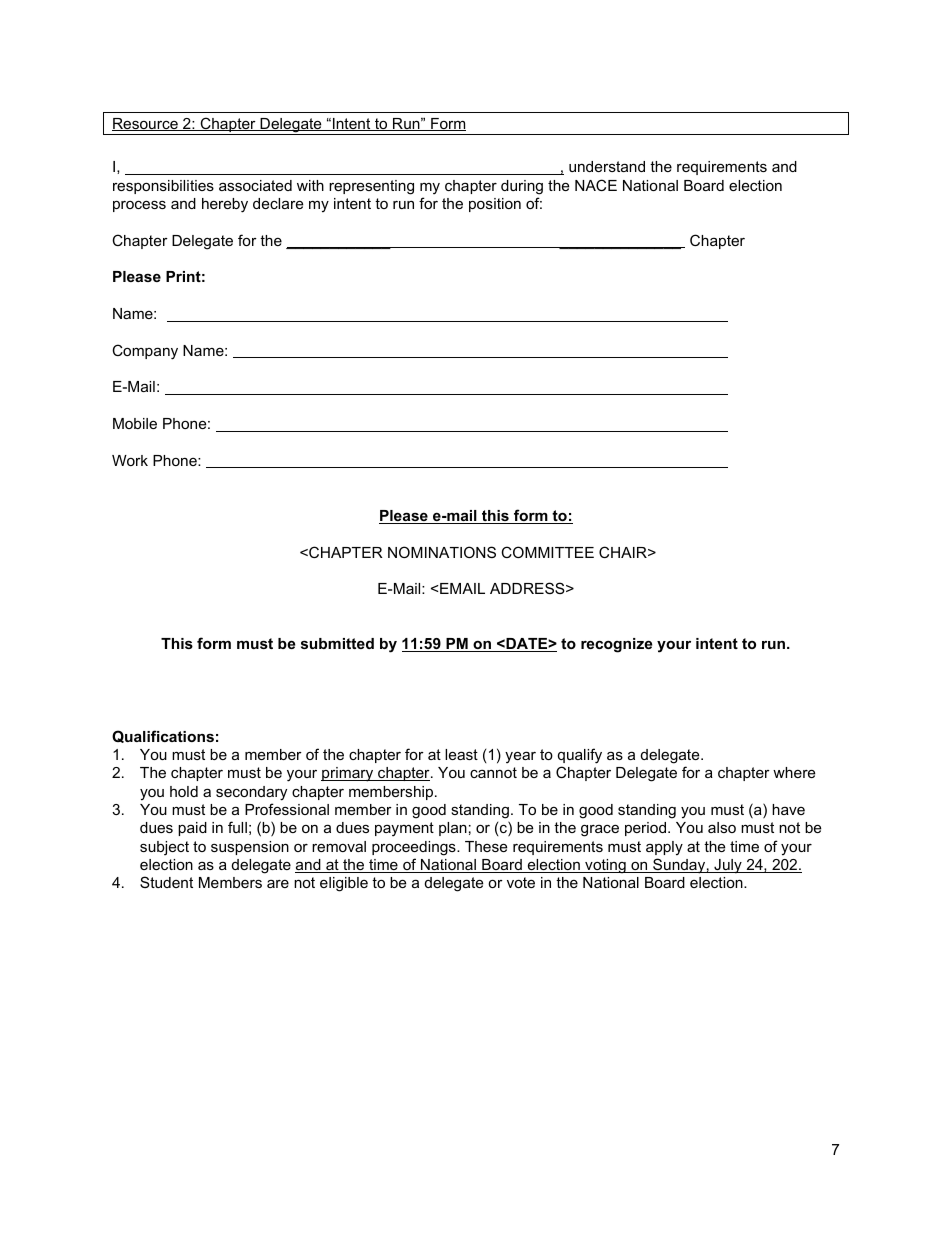 This document has width=952, height=1233. I want to click on NOMINATIONS, so click(442, 552).
